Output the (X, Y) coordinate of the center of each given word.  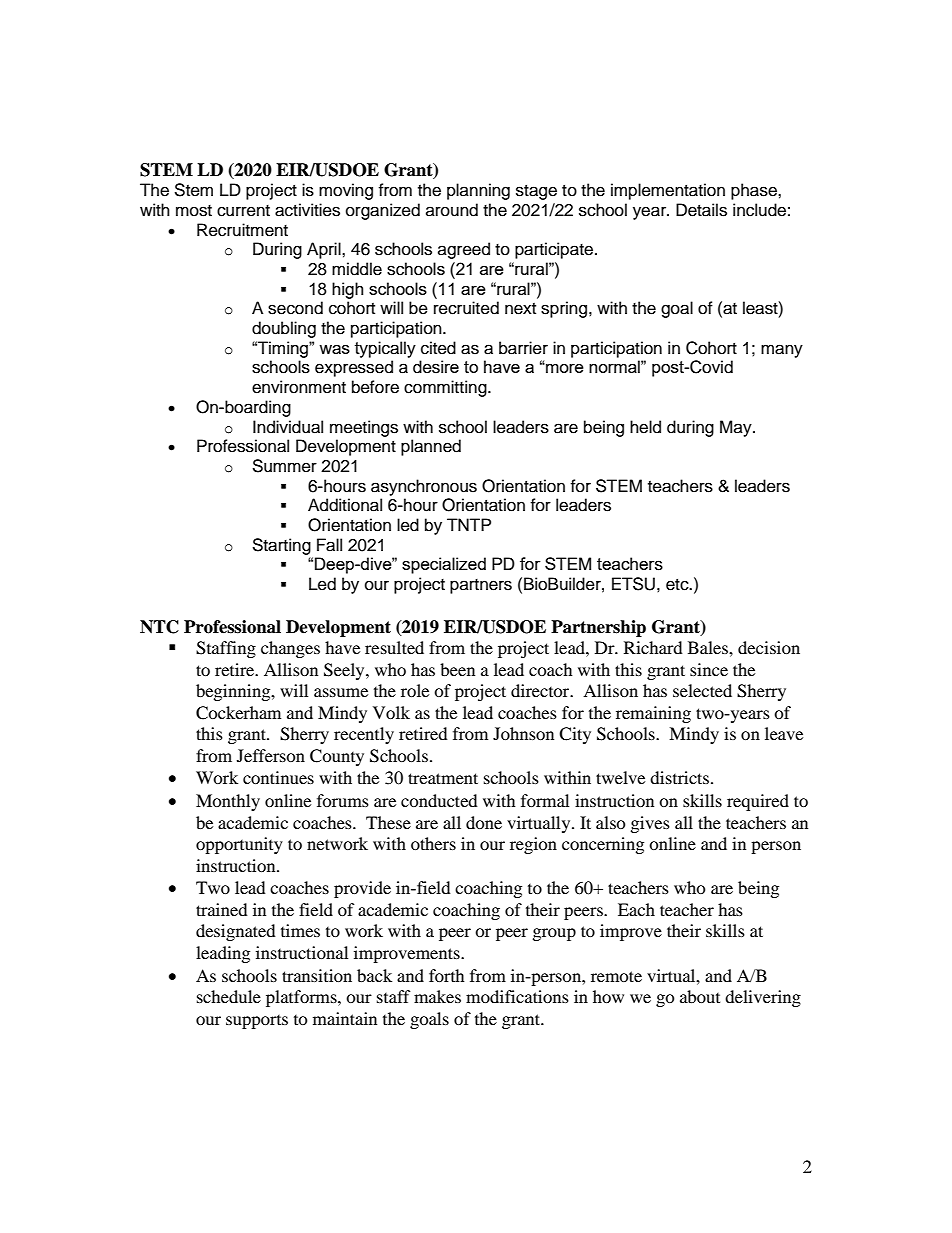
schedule (229, 996)
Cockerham (238, 713)
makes (437, 996)
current (243, 211)
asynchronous (424, 487)
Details (701, 210)
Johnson (523, 733)
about (700, 996)
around (452, 210)
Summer (284, 466)
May (737, 428)
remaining (653, 714)
